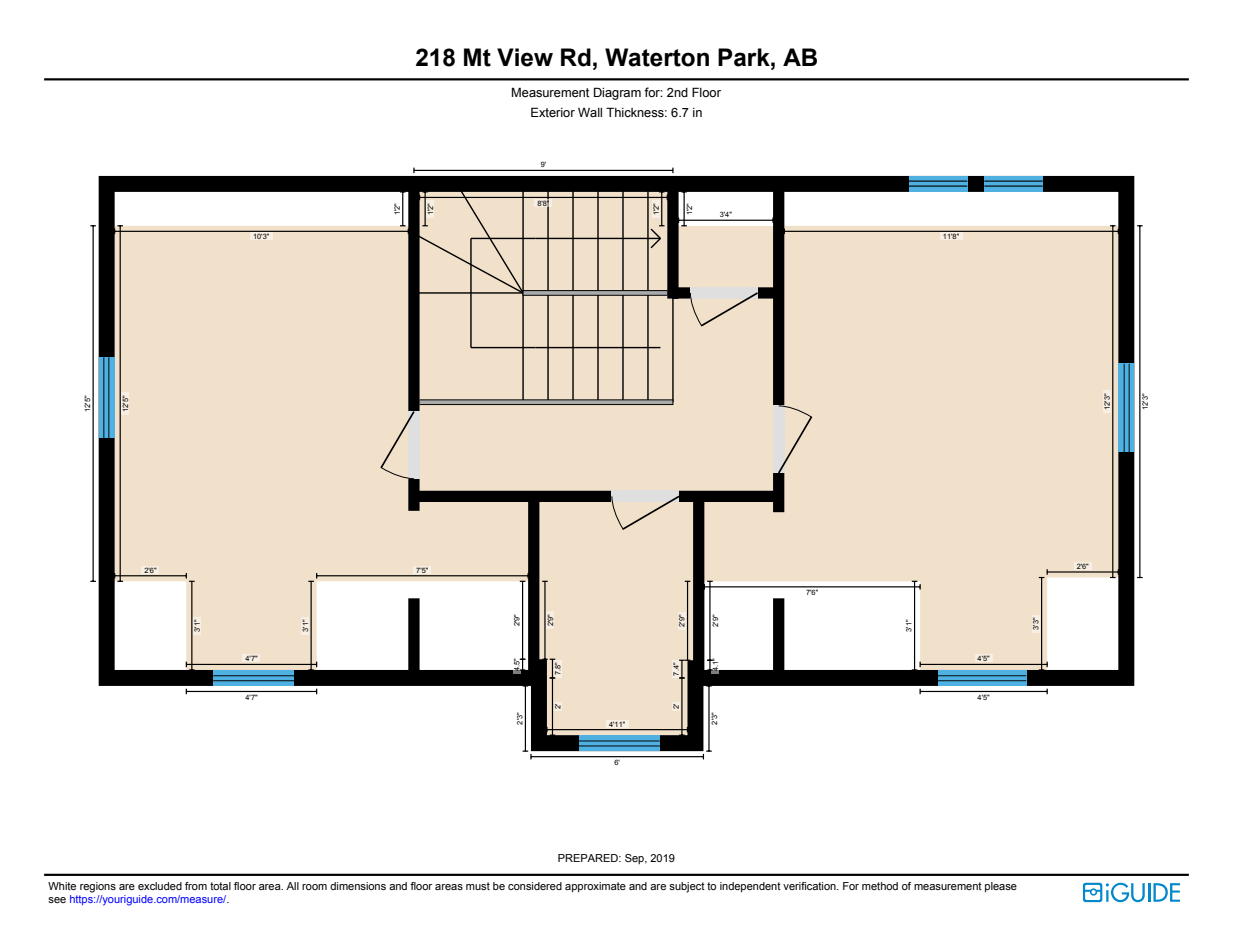  I want to click on considered, so click(535, 886).
